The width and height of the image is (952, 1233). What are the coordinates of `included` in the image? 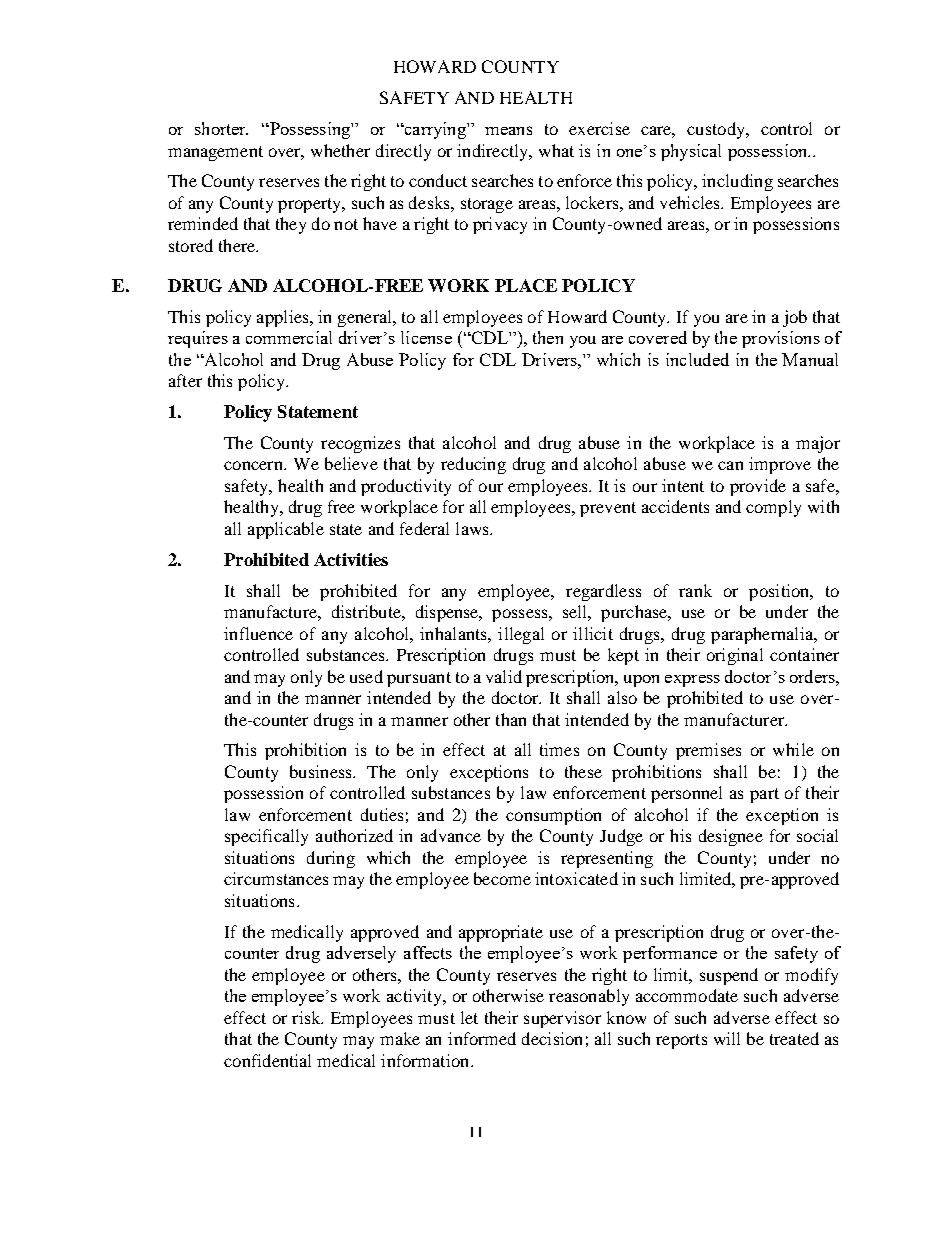 It's located at (697, 359).
